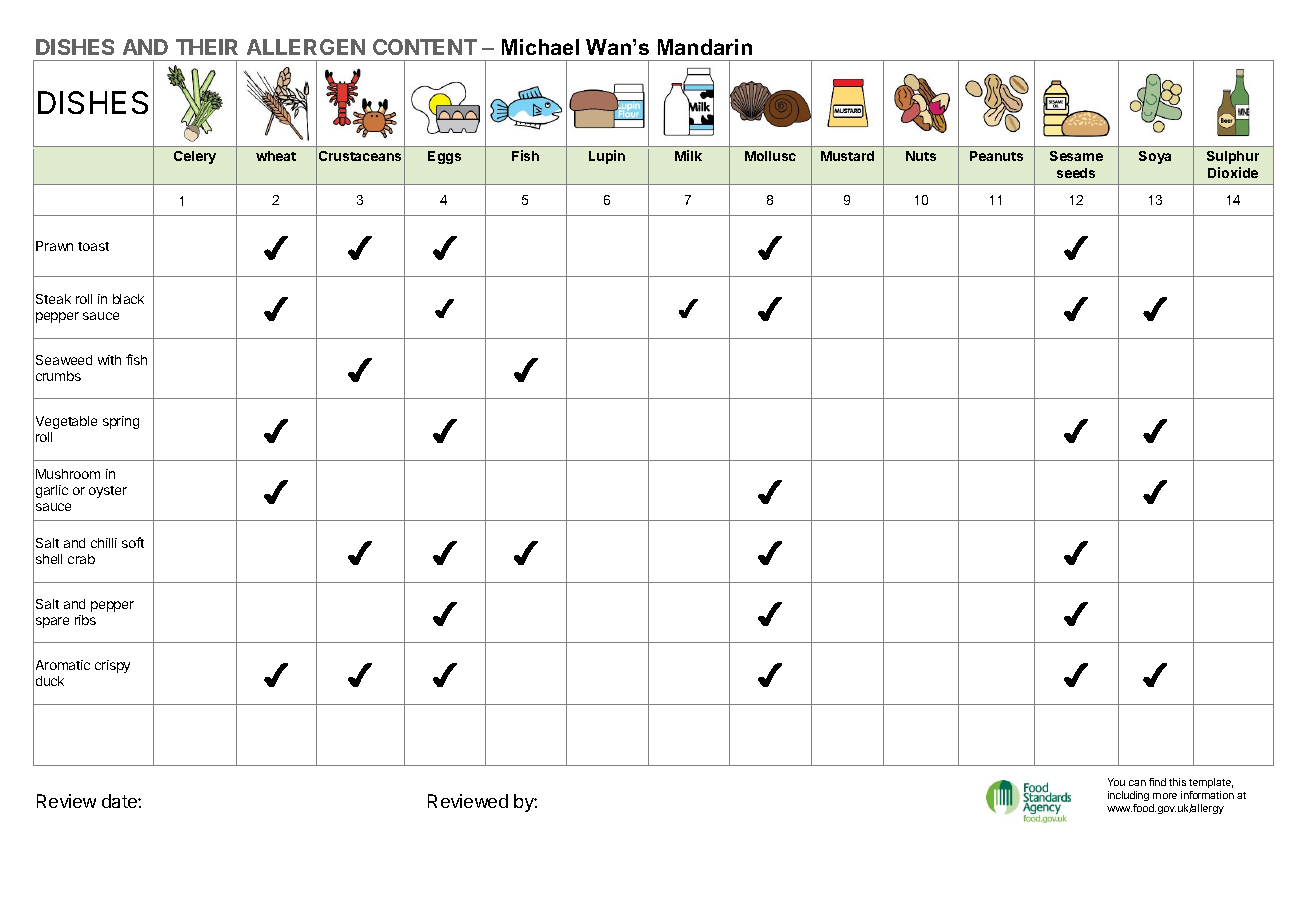  I want to click on THEIR, so click(207, 47).
